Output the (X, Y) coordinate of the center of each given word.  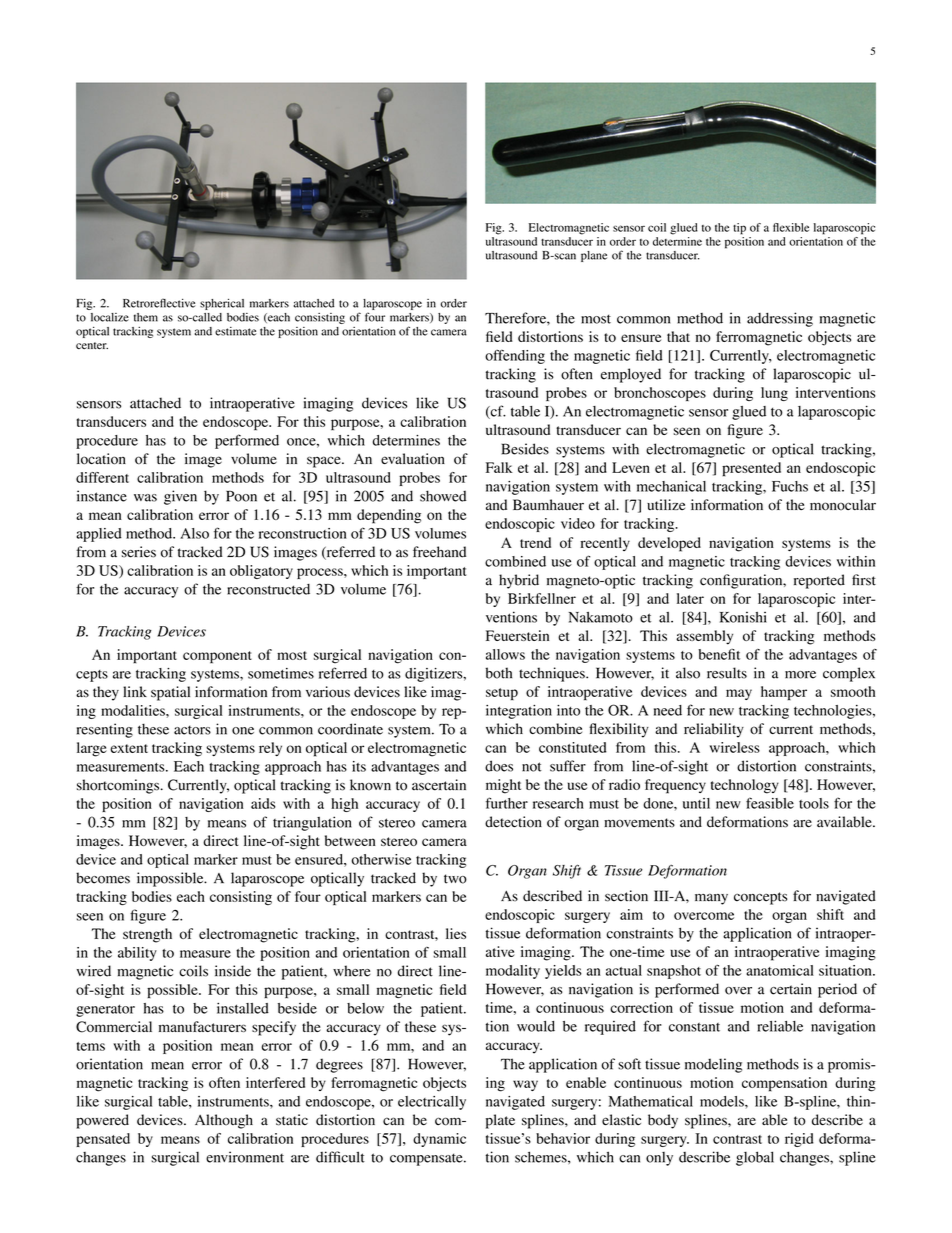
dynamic (439, 1140)
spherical (222, 304)
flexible (791, 227)
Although (224, 1121)
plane (594, 256)
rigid (799, 1140)
